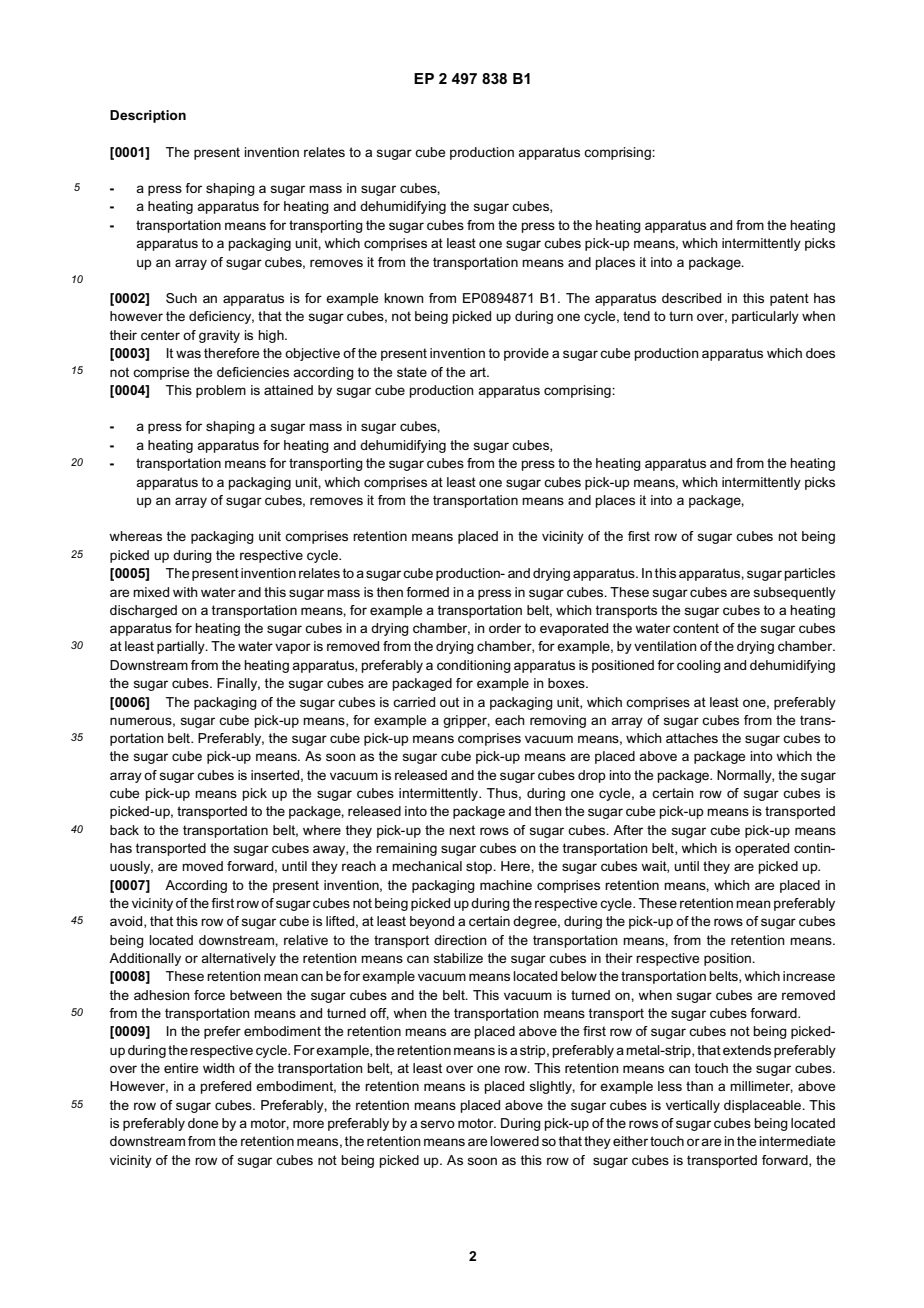  What do you see at coordinates (764, 1106) in the screenshot?
I see `displaceable` at bounding box center [764, 1106].
